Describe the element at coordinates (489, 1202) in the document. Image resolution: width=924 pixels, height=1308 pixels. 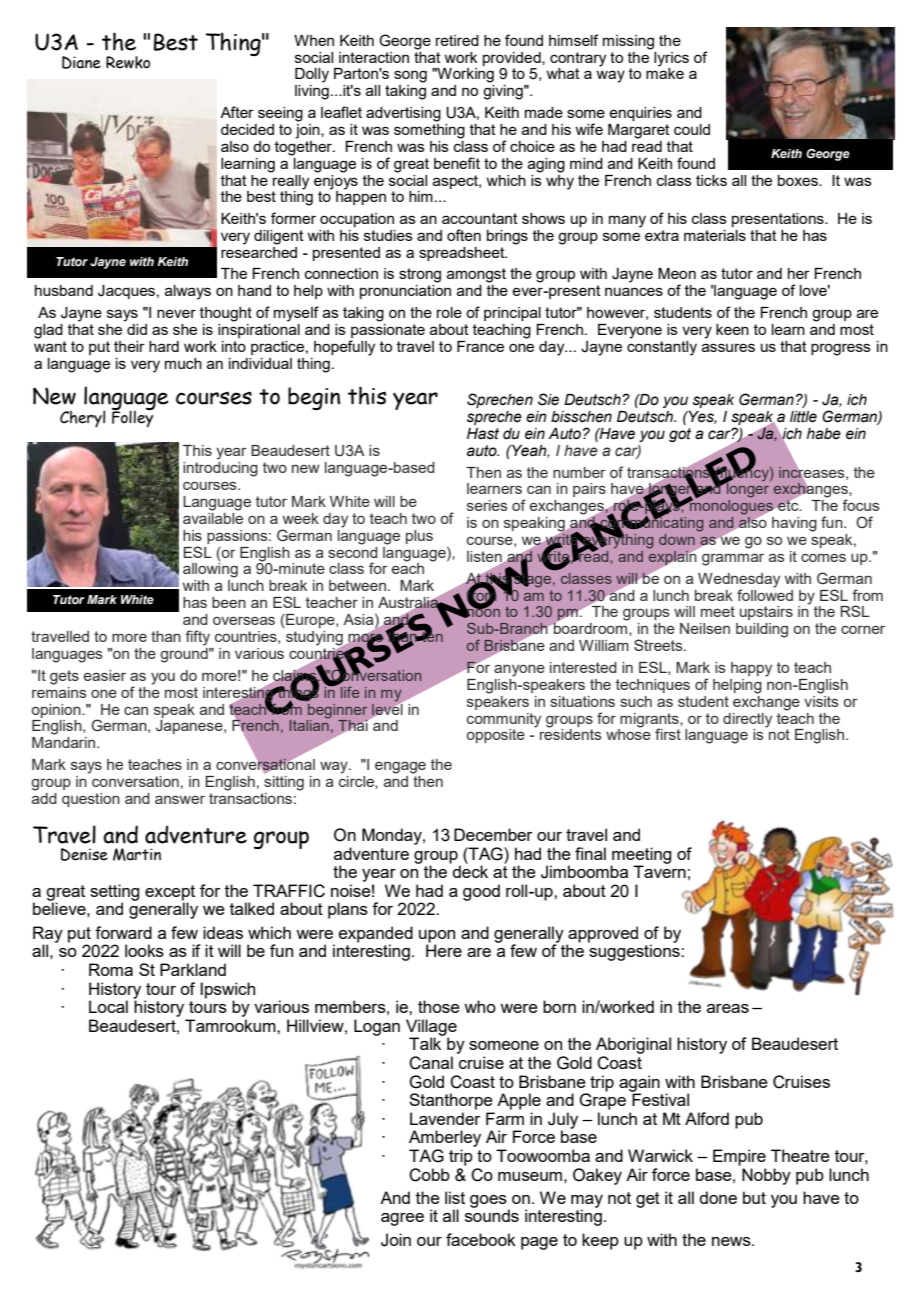
I see `goes` at that location.
